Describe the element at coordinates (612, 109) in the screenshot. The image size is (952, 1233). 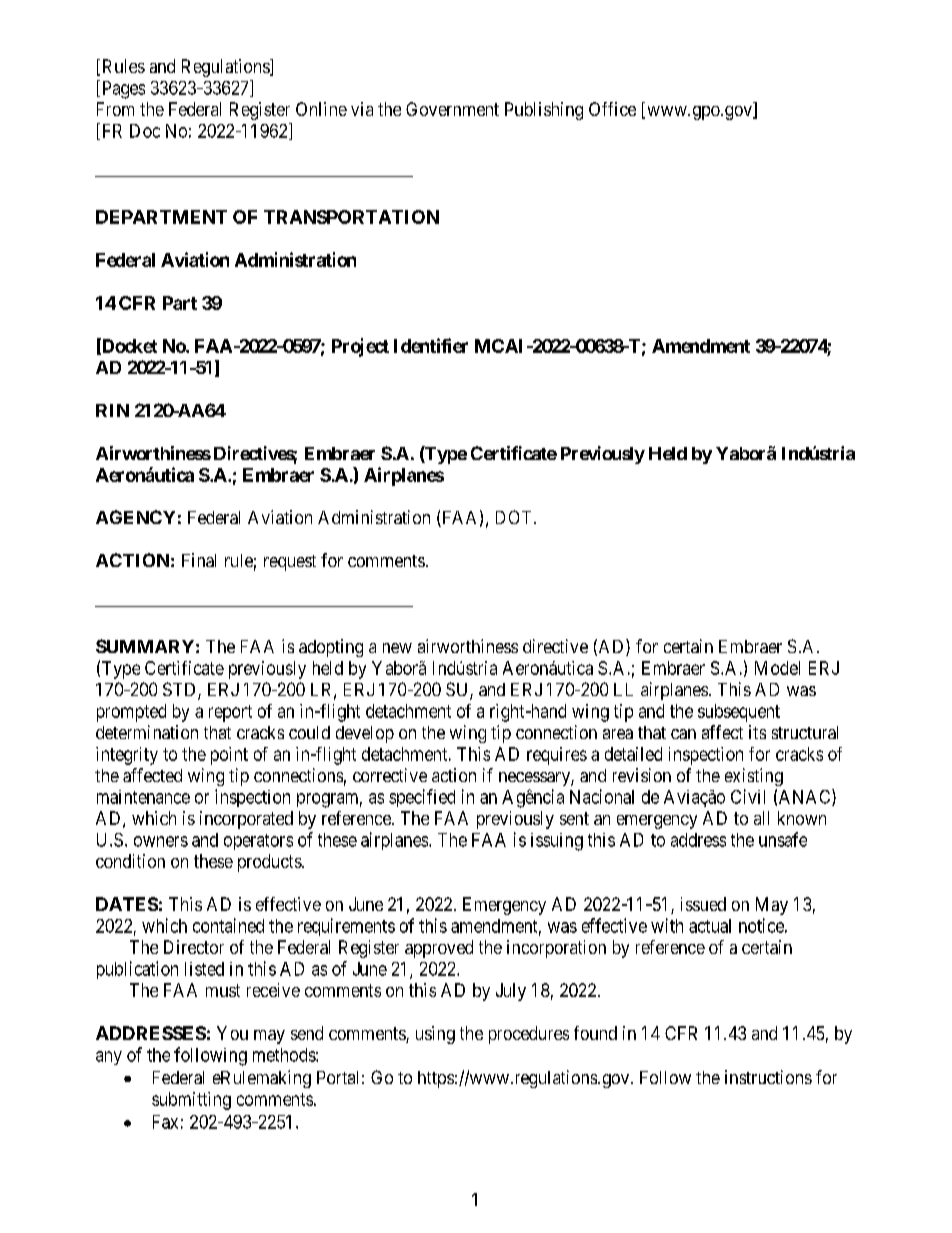
I see `Office` at that location.
